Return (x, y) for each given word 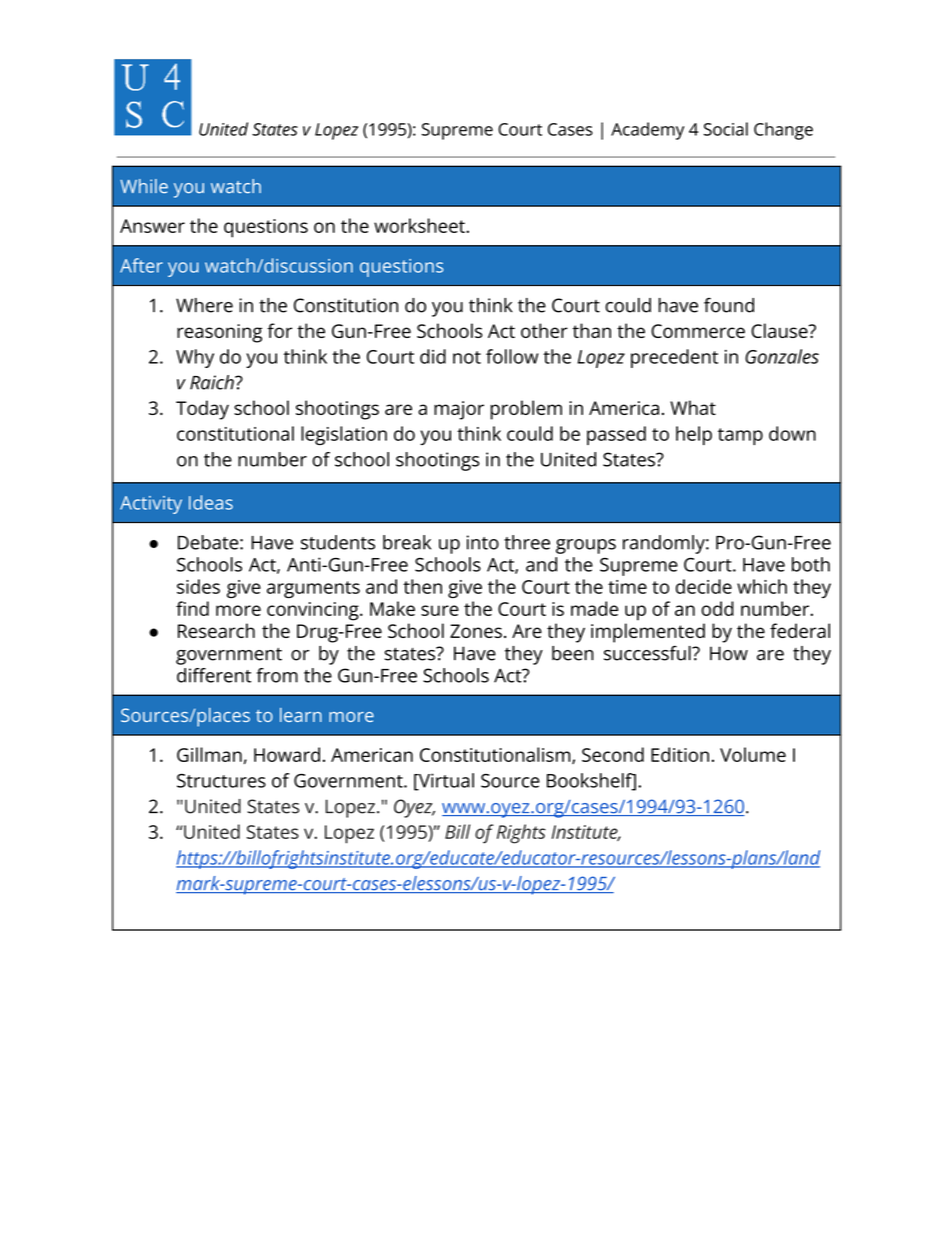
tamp (740, 436)
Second (613, 754)
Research (216, 630)
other (544, 330)
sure (440, 610)
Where (204, 305)
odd (717, 608)
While (144, 186)
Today (202, 410)
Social (726, 129)
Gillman (209, 754)
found (729, 305)
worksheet (420, 225)
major (459, 410)
